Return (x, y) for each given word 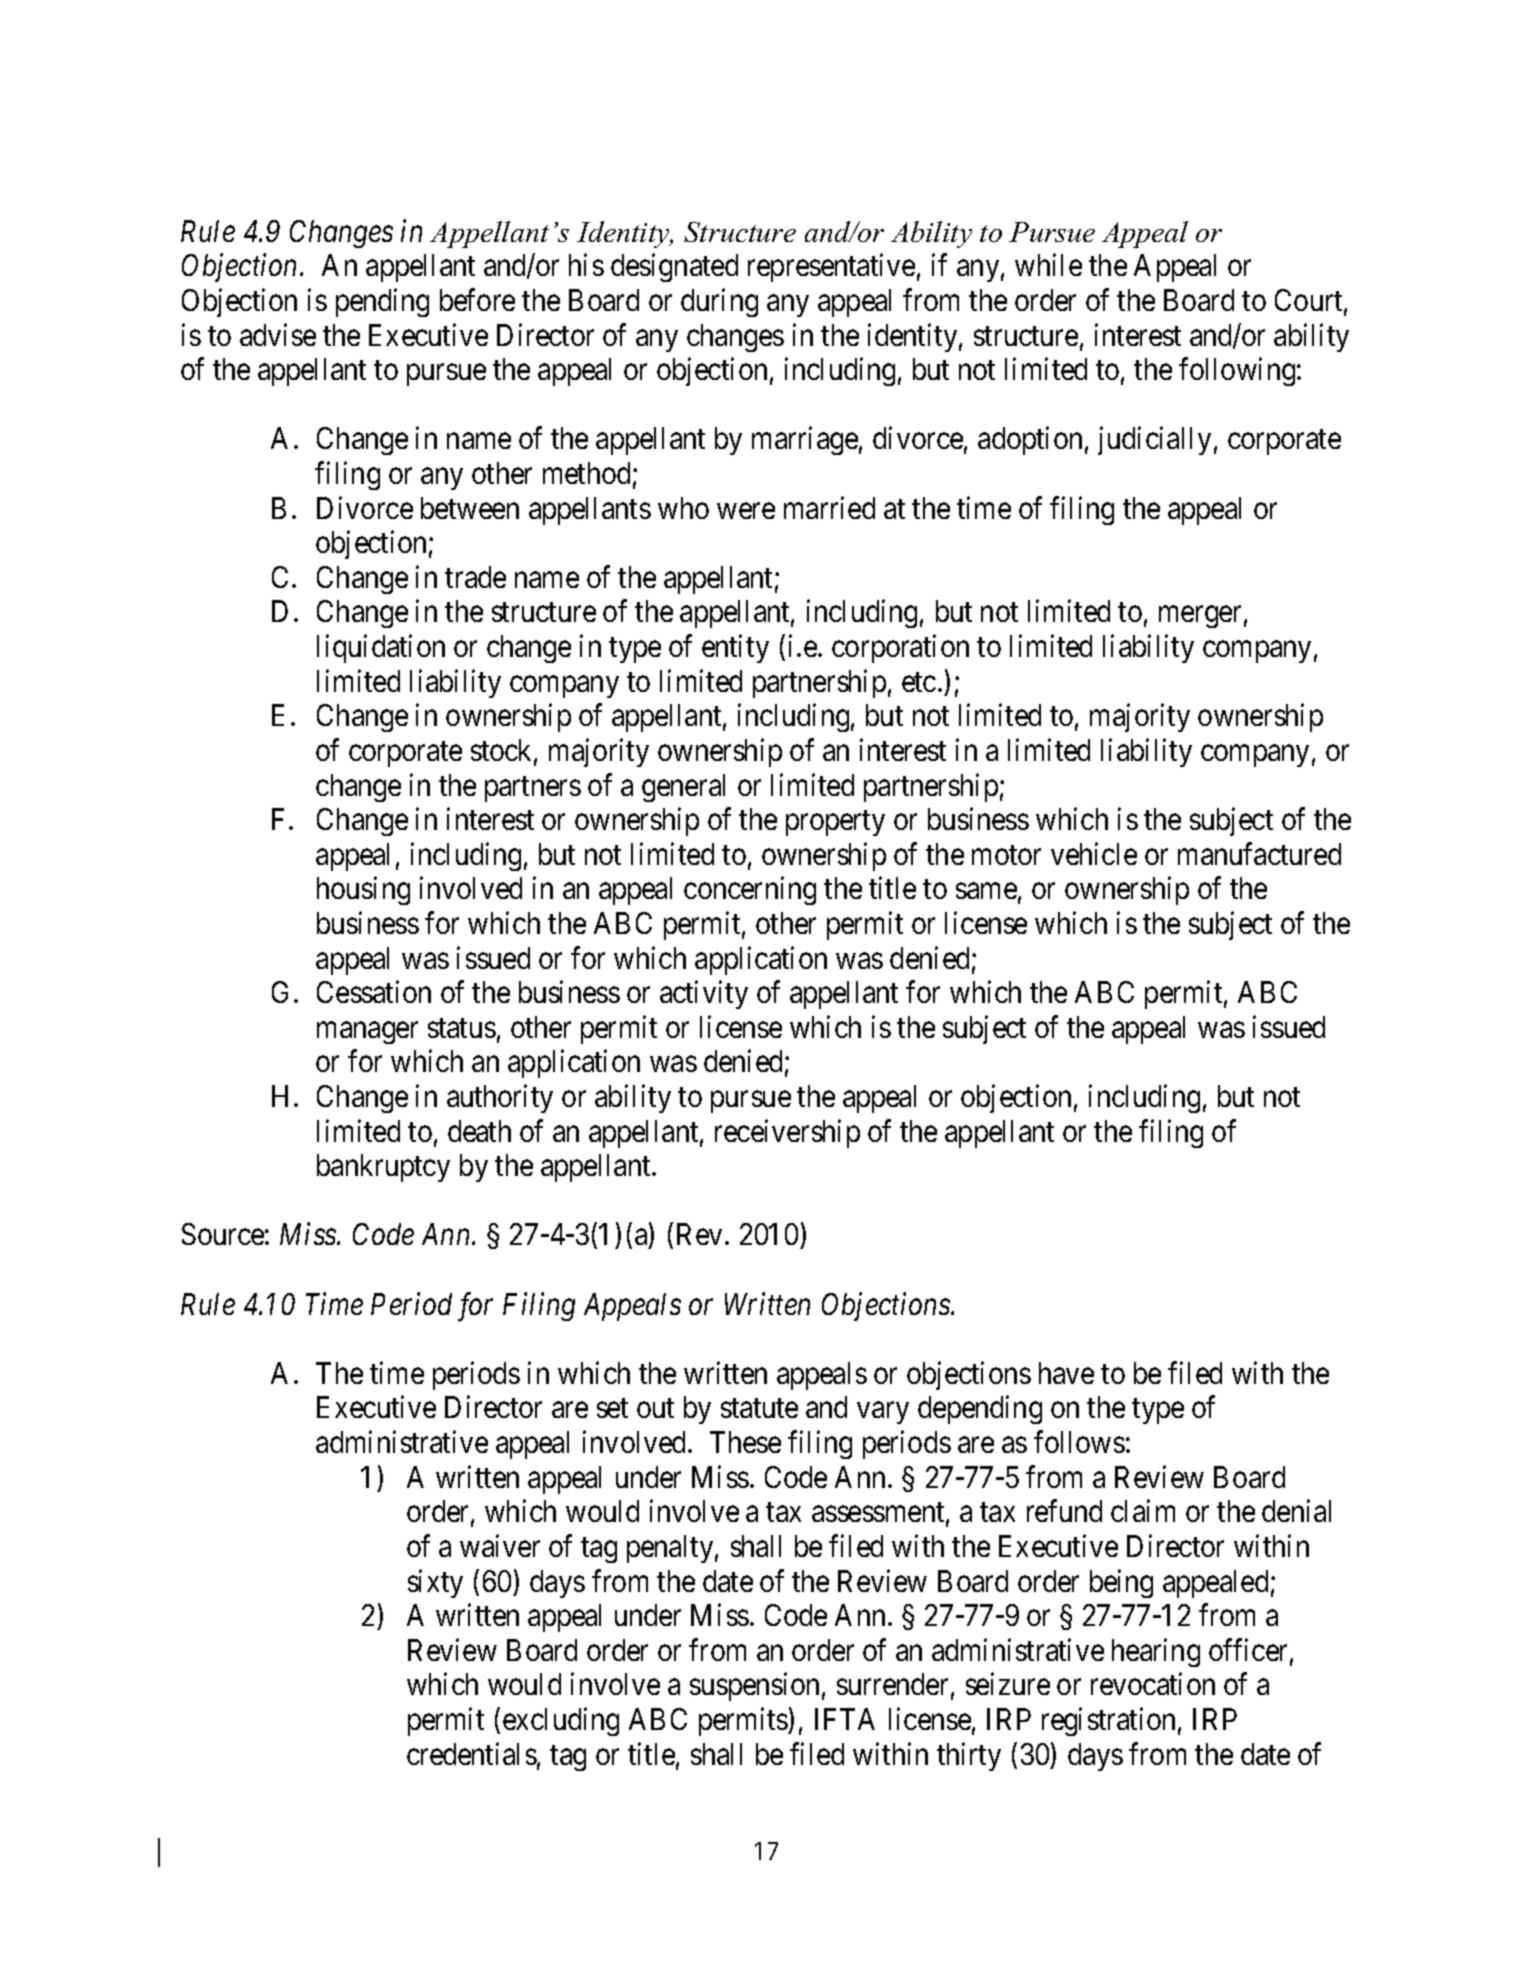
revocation (1153, 1684)
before (477, 299)
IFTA (845, 1719)
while (1048, 265)
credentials (472, 1753)
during (719, 302)
